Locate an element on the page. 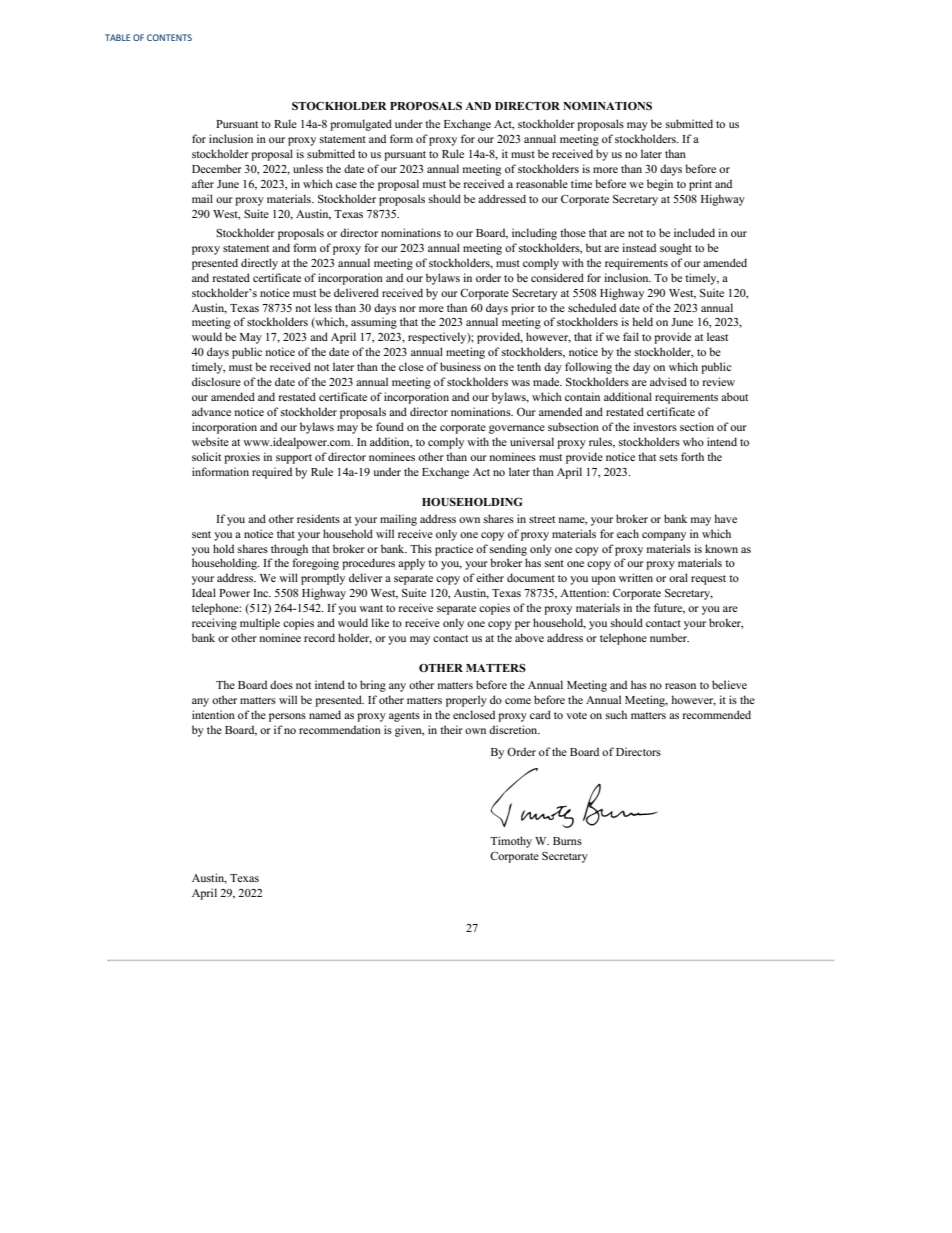  number is located at coordinates (669, 637).
